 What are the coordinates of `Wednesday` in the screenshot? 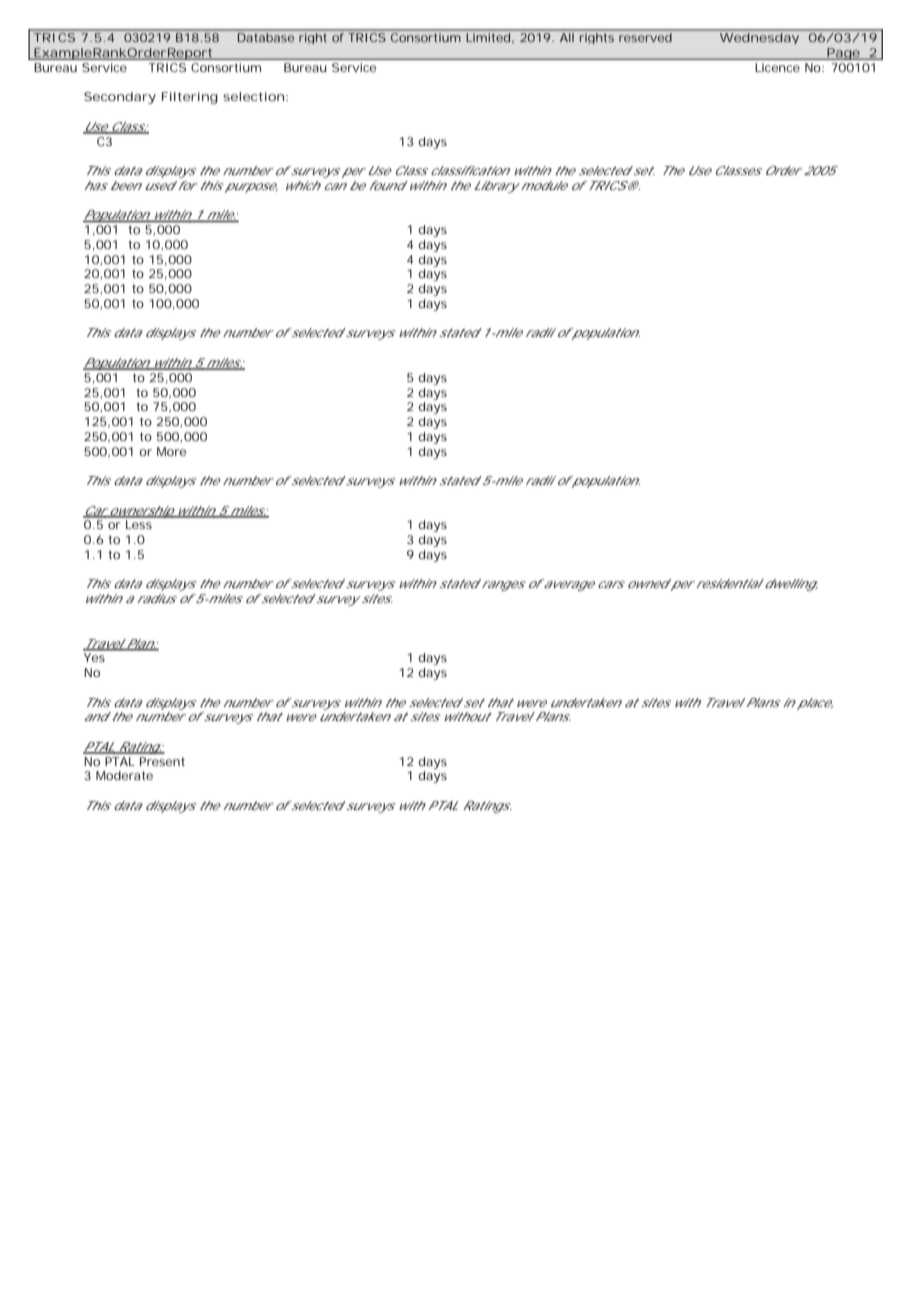 It's located at (759, 38).
